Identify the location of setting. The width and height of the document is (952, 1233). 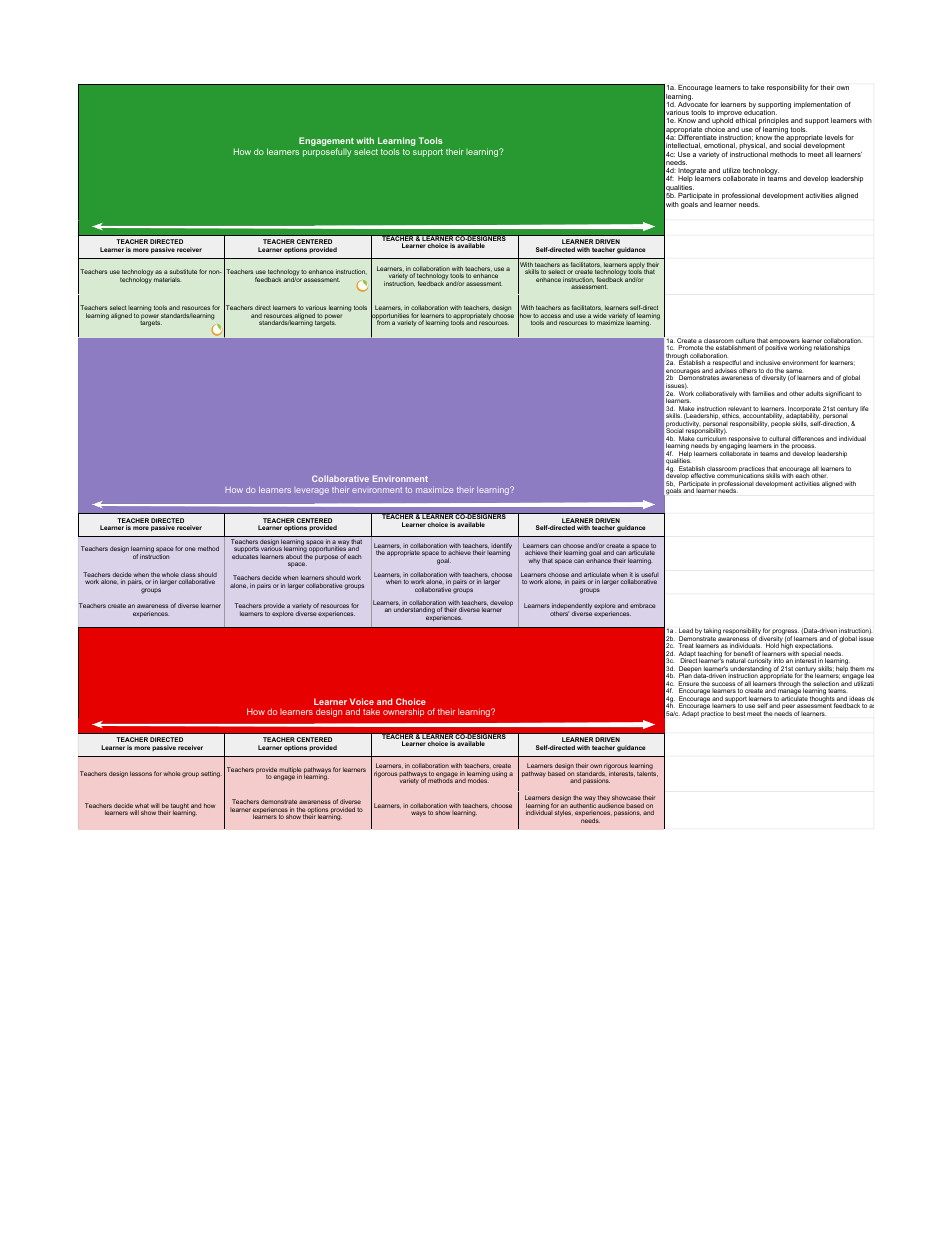
(211, 774).
